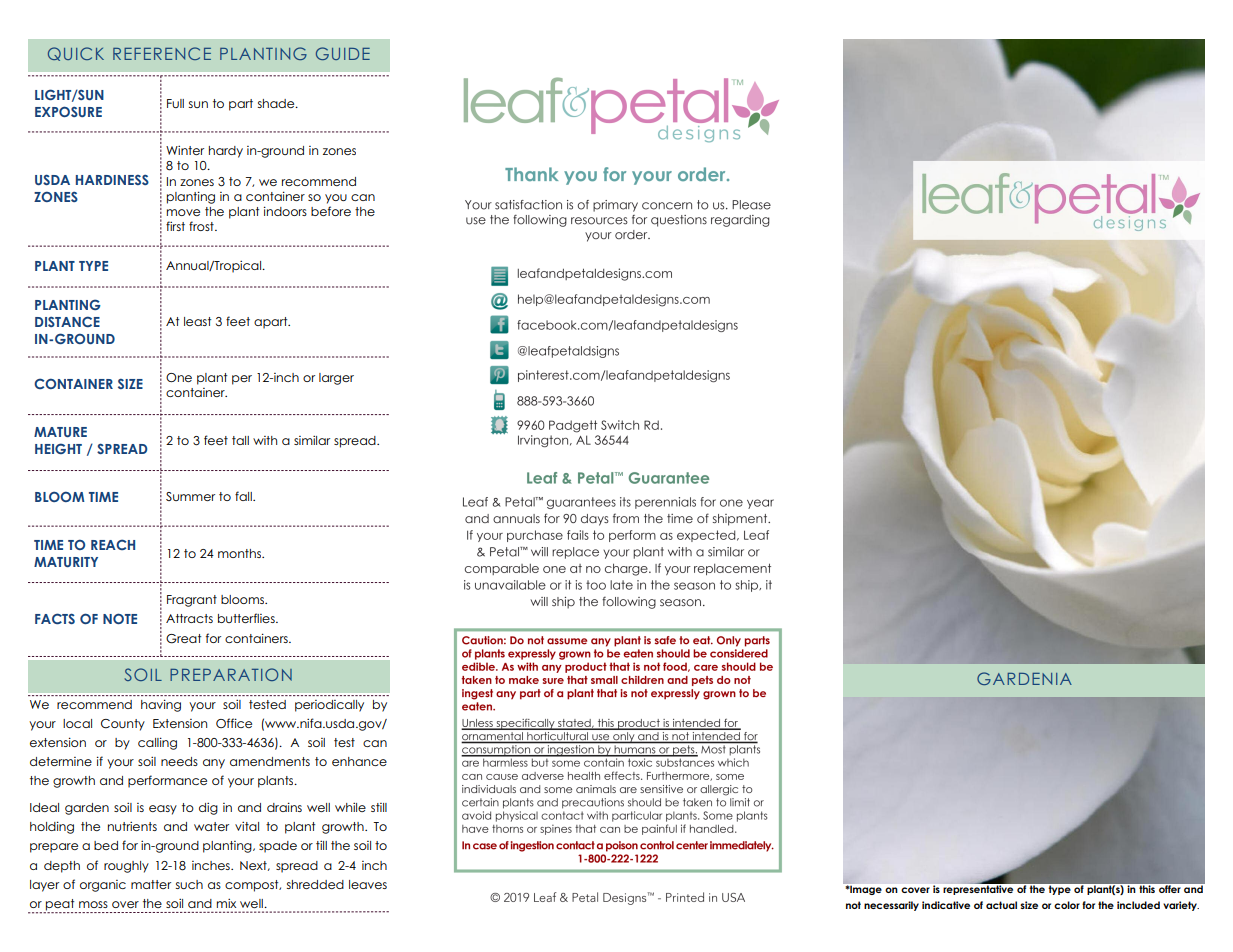  I want to click on leaves, so click(368, 884).
